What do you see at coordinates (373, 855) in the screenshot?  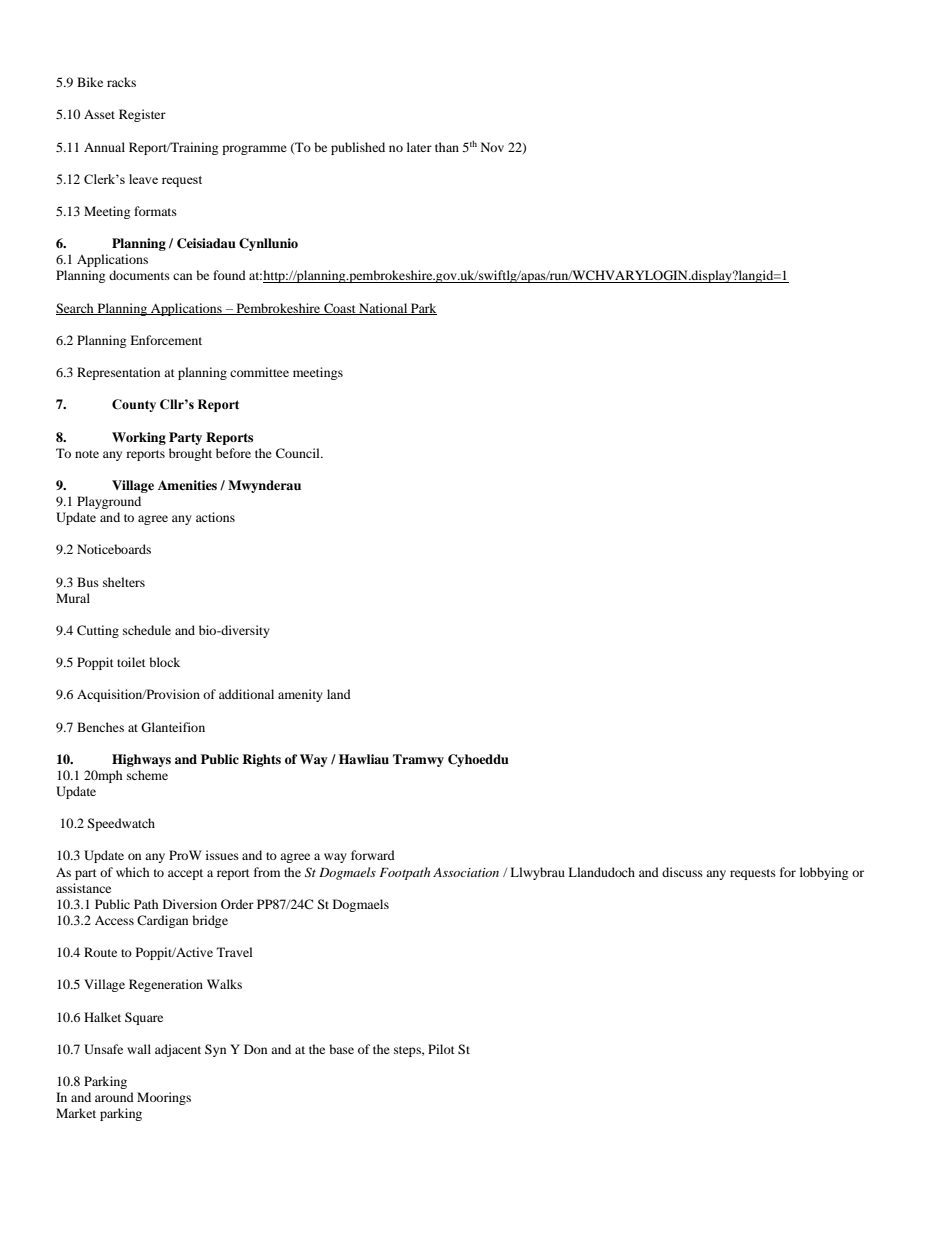 I see `forward` at bounding box center [373, 855].
